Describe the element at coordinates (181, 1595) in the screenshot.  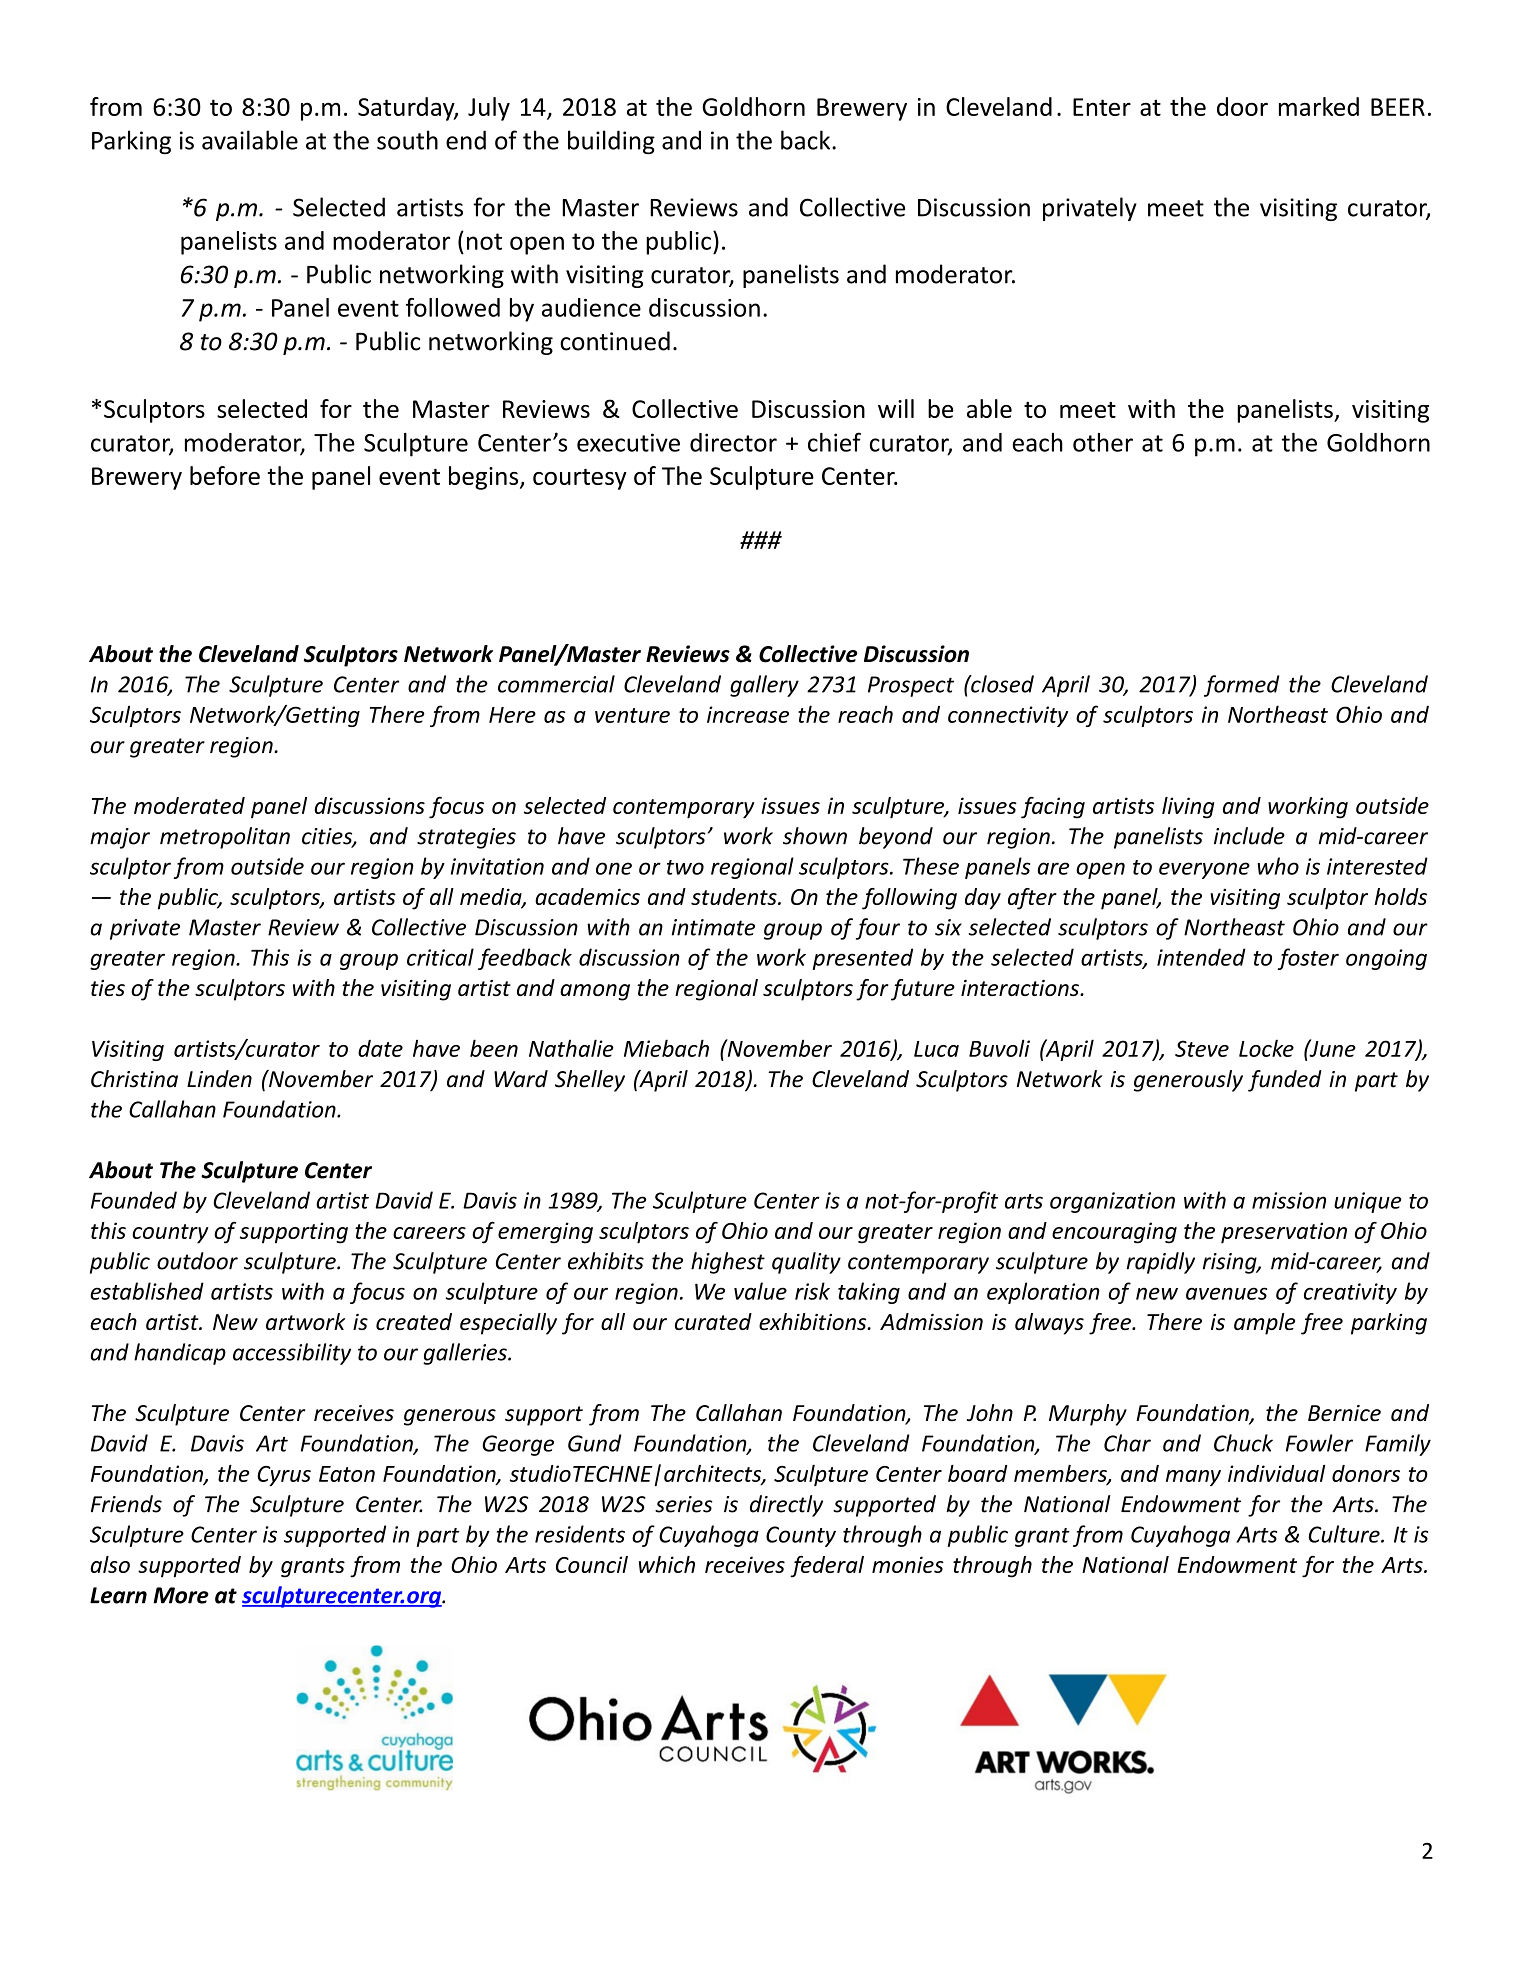
I see `More` at that location.
